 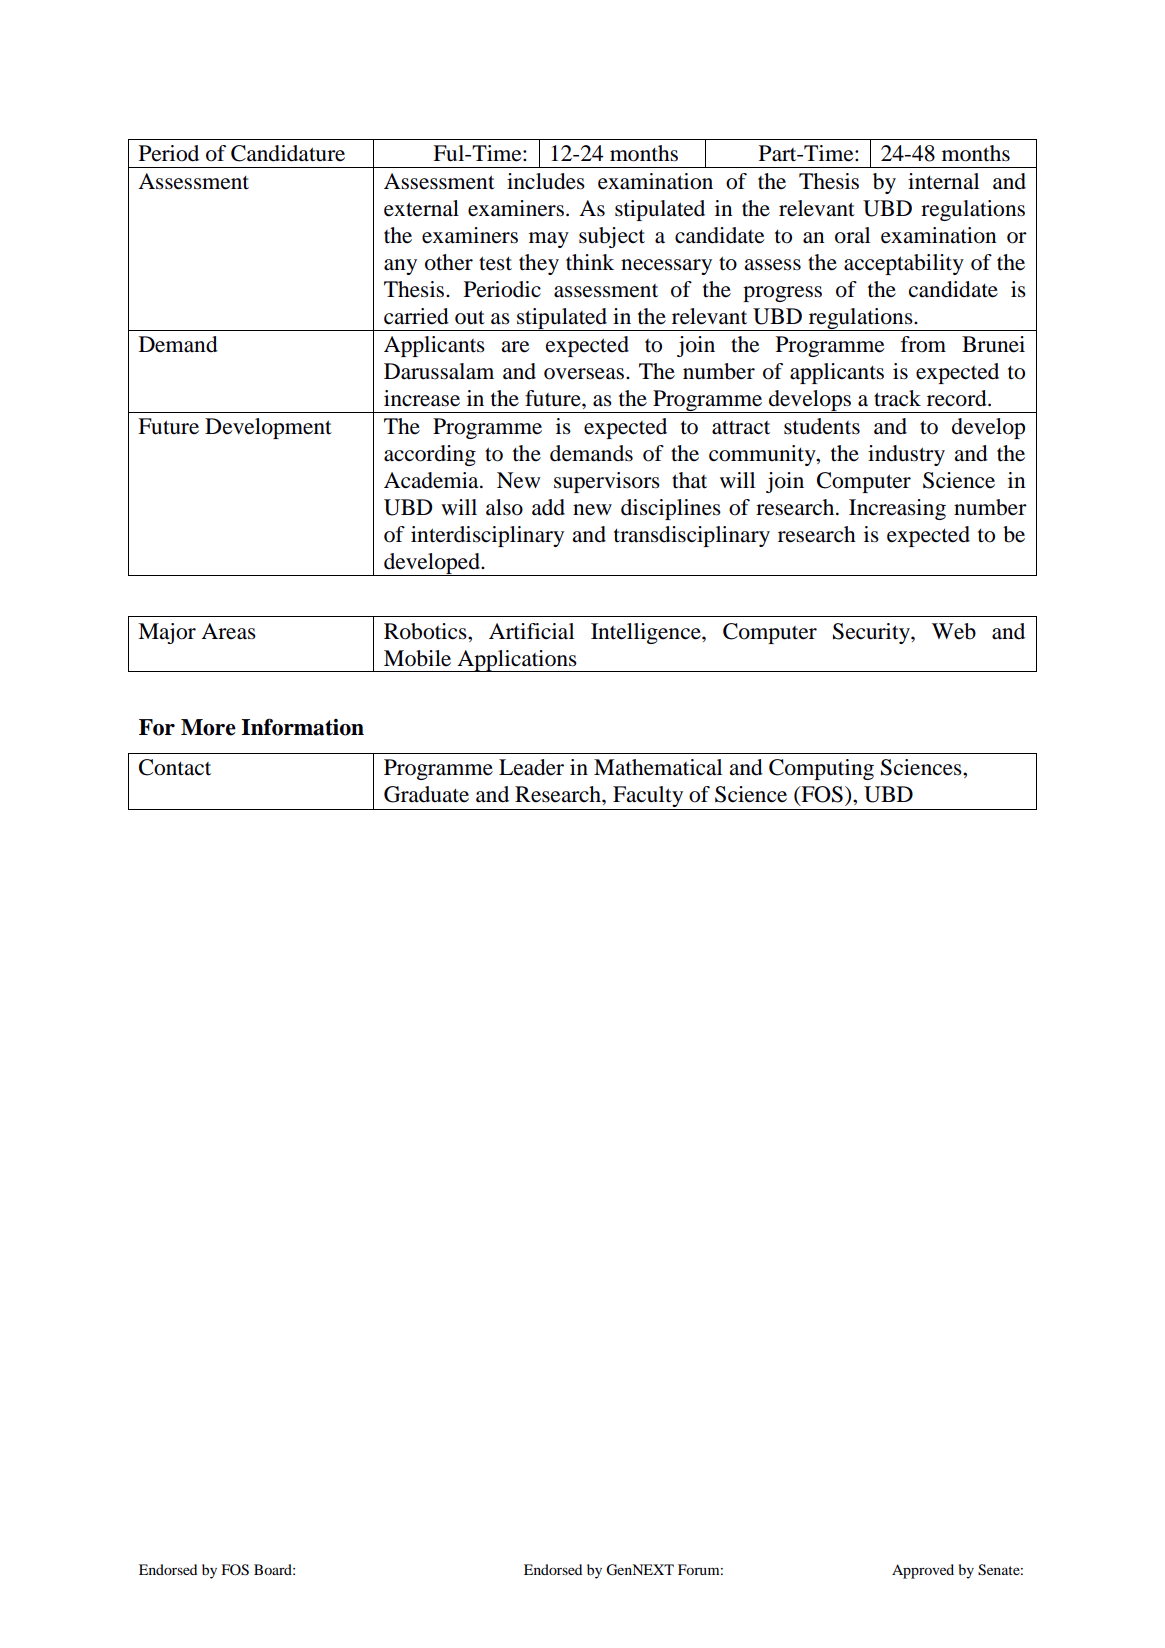 What do you see at coordinates (400, 267) in the document?
I see `any` at bounding box center [400, 267].
